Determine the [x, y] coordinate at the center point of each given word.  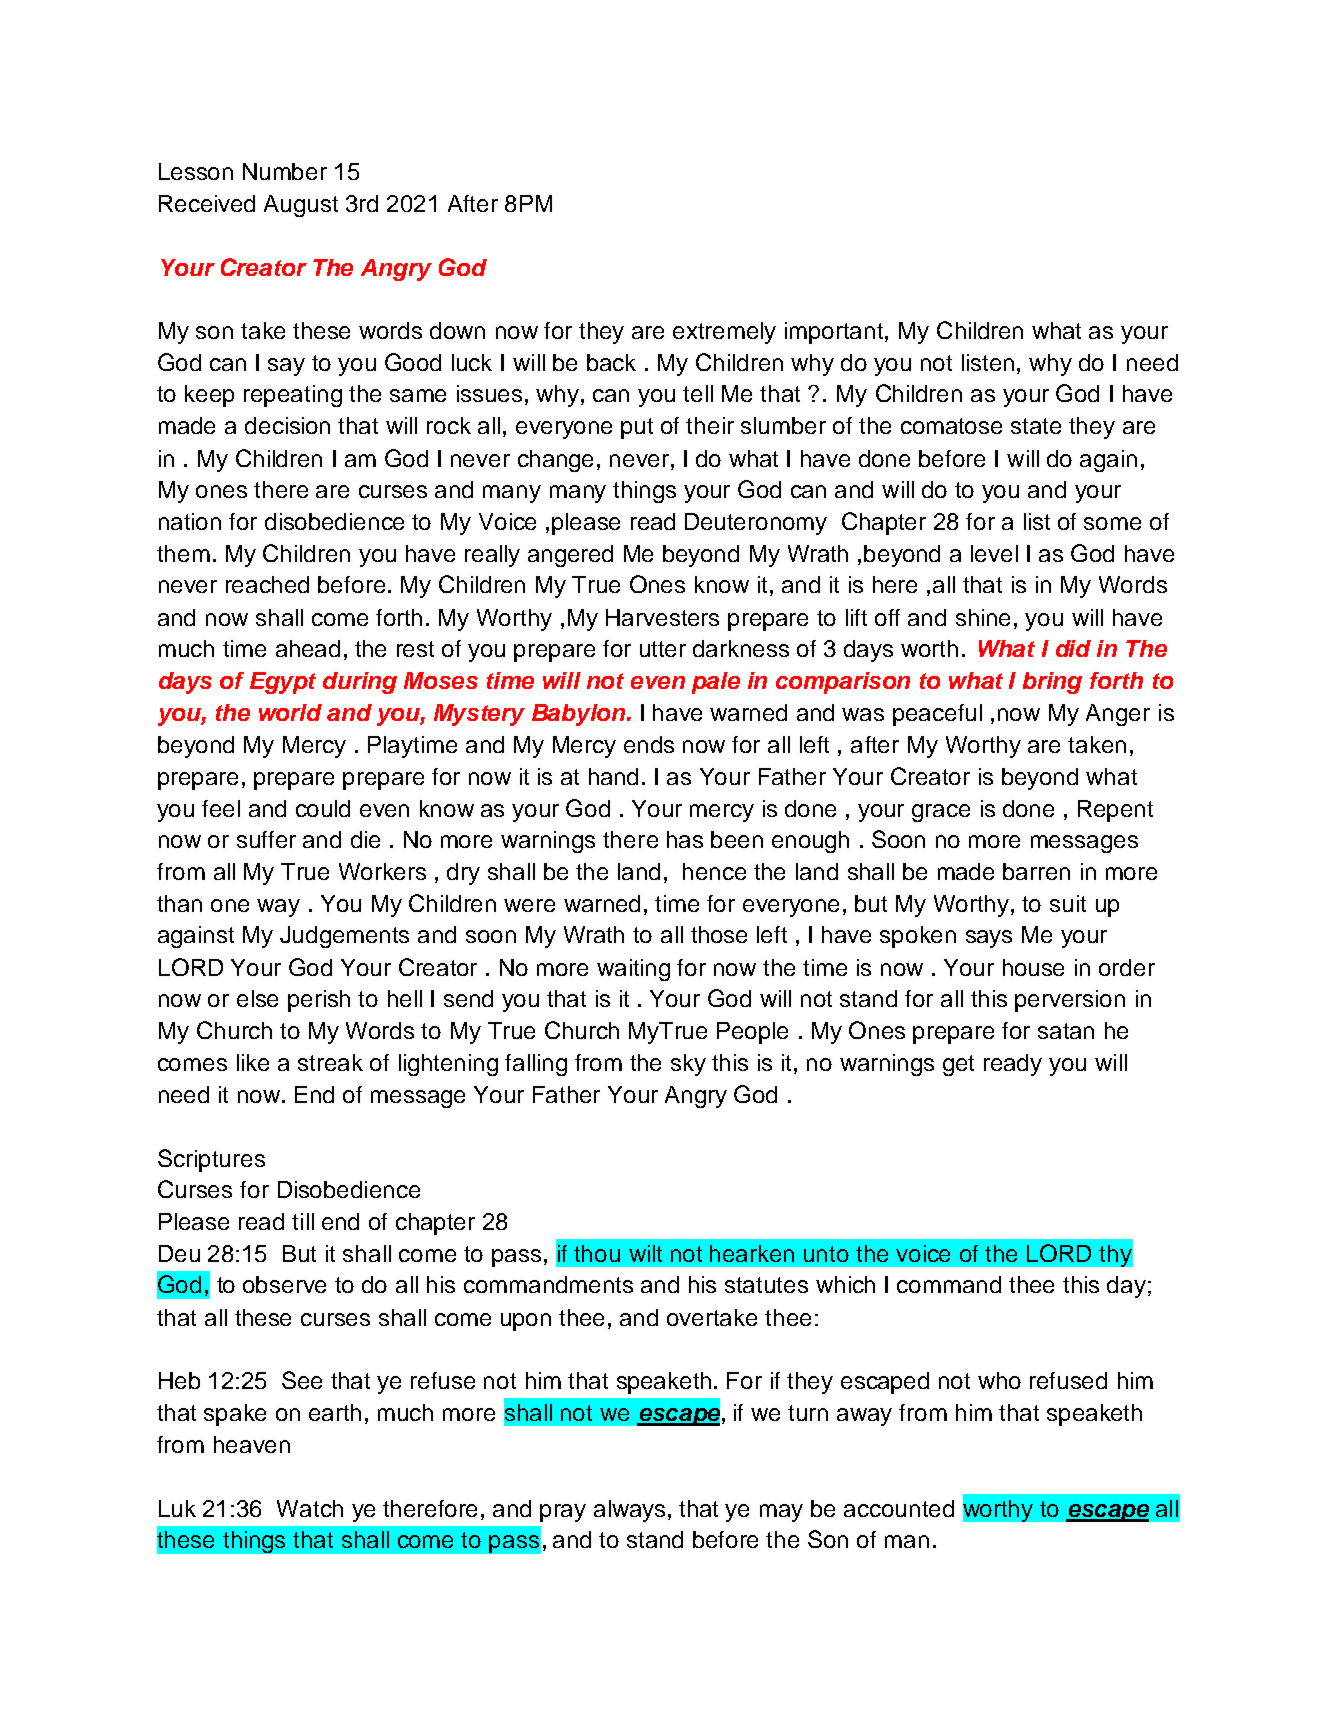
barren [1036, 871]
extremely [724, 333]
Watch [310, 1508]
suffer [266, 839]
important [835, 333]
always [631, 1511]
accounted [899, 1508]
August [301, 206]
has [685, 839]
